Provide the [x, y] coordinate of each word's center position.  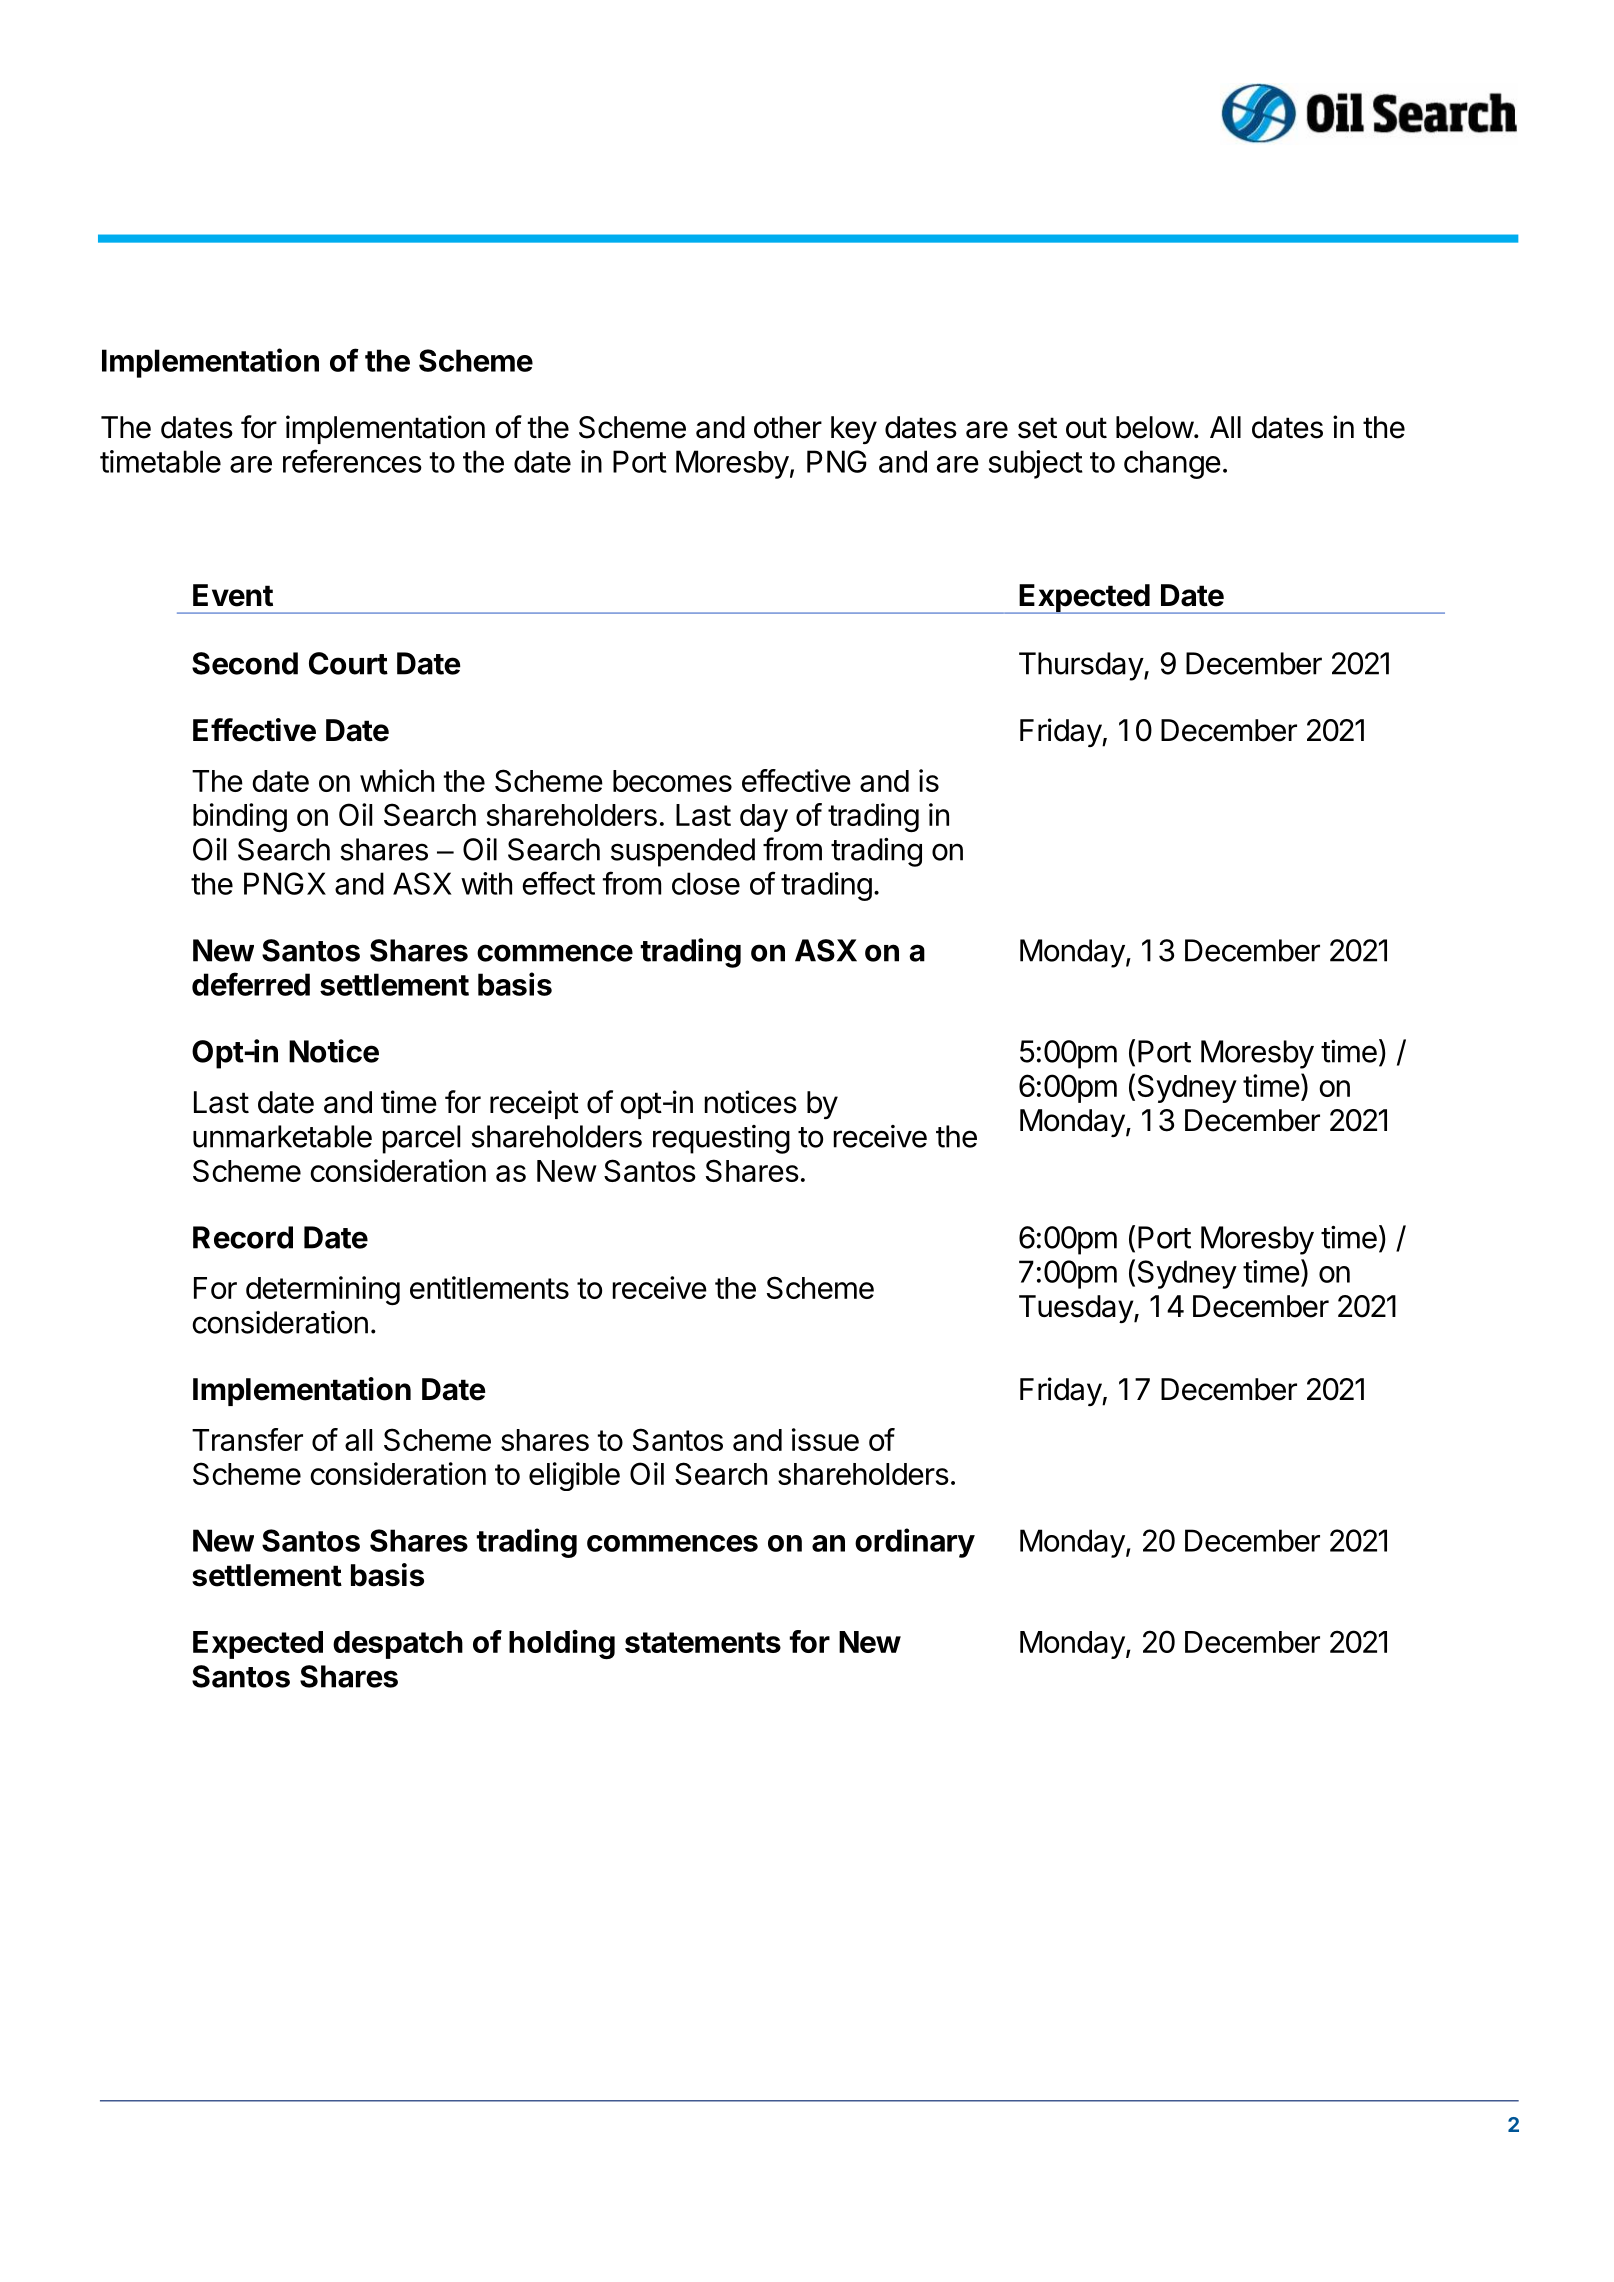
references [352, 461]
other [788, 427]
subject [1036, 464]
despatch [398, 1645]
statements [703, 1642]
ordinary [915, 1543]
